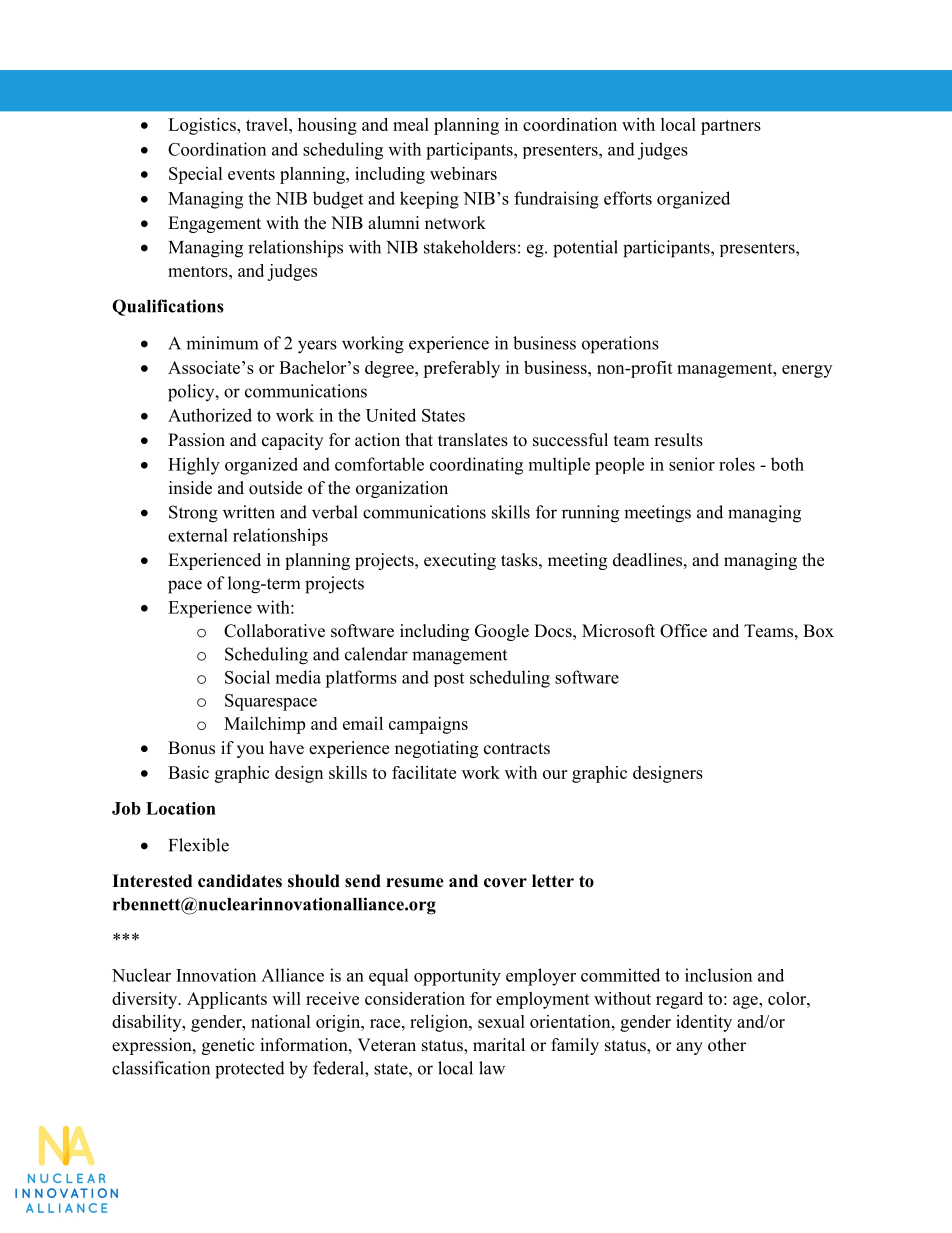 Image resolution: width=952 pixels, height=1233 pixels. I want to click on executing, so click(460, 561).
